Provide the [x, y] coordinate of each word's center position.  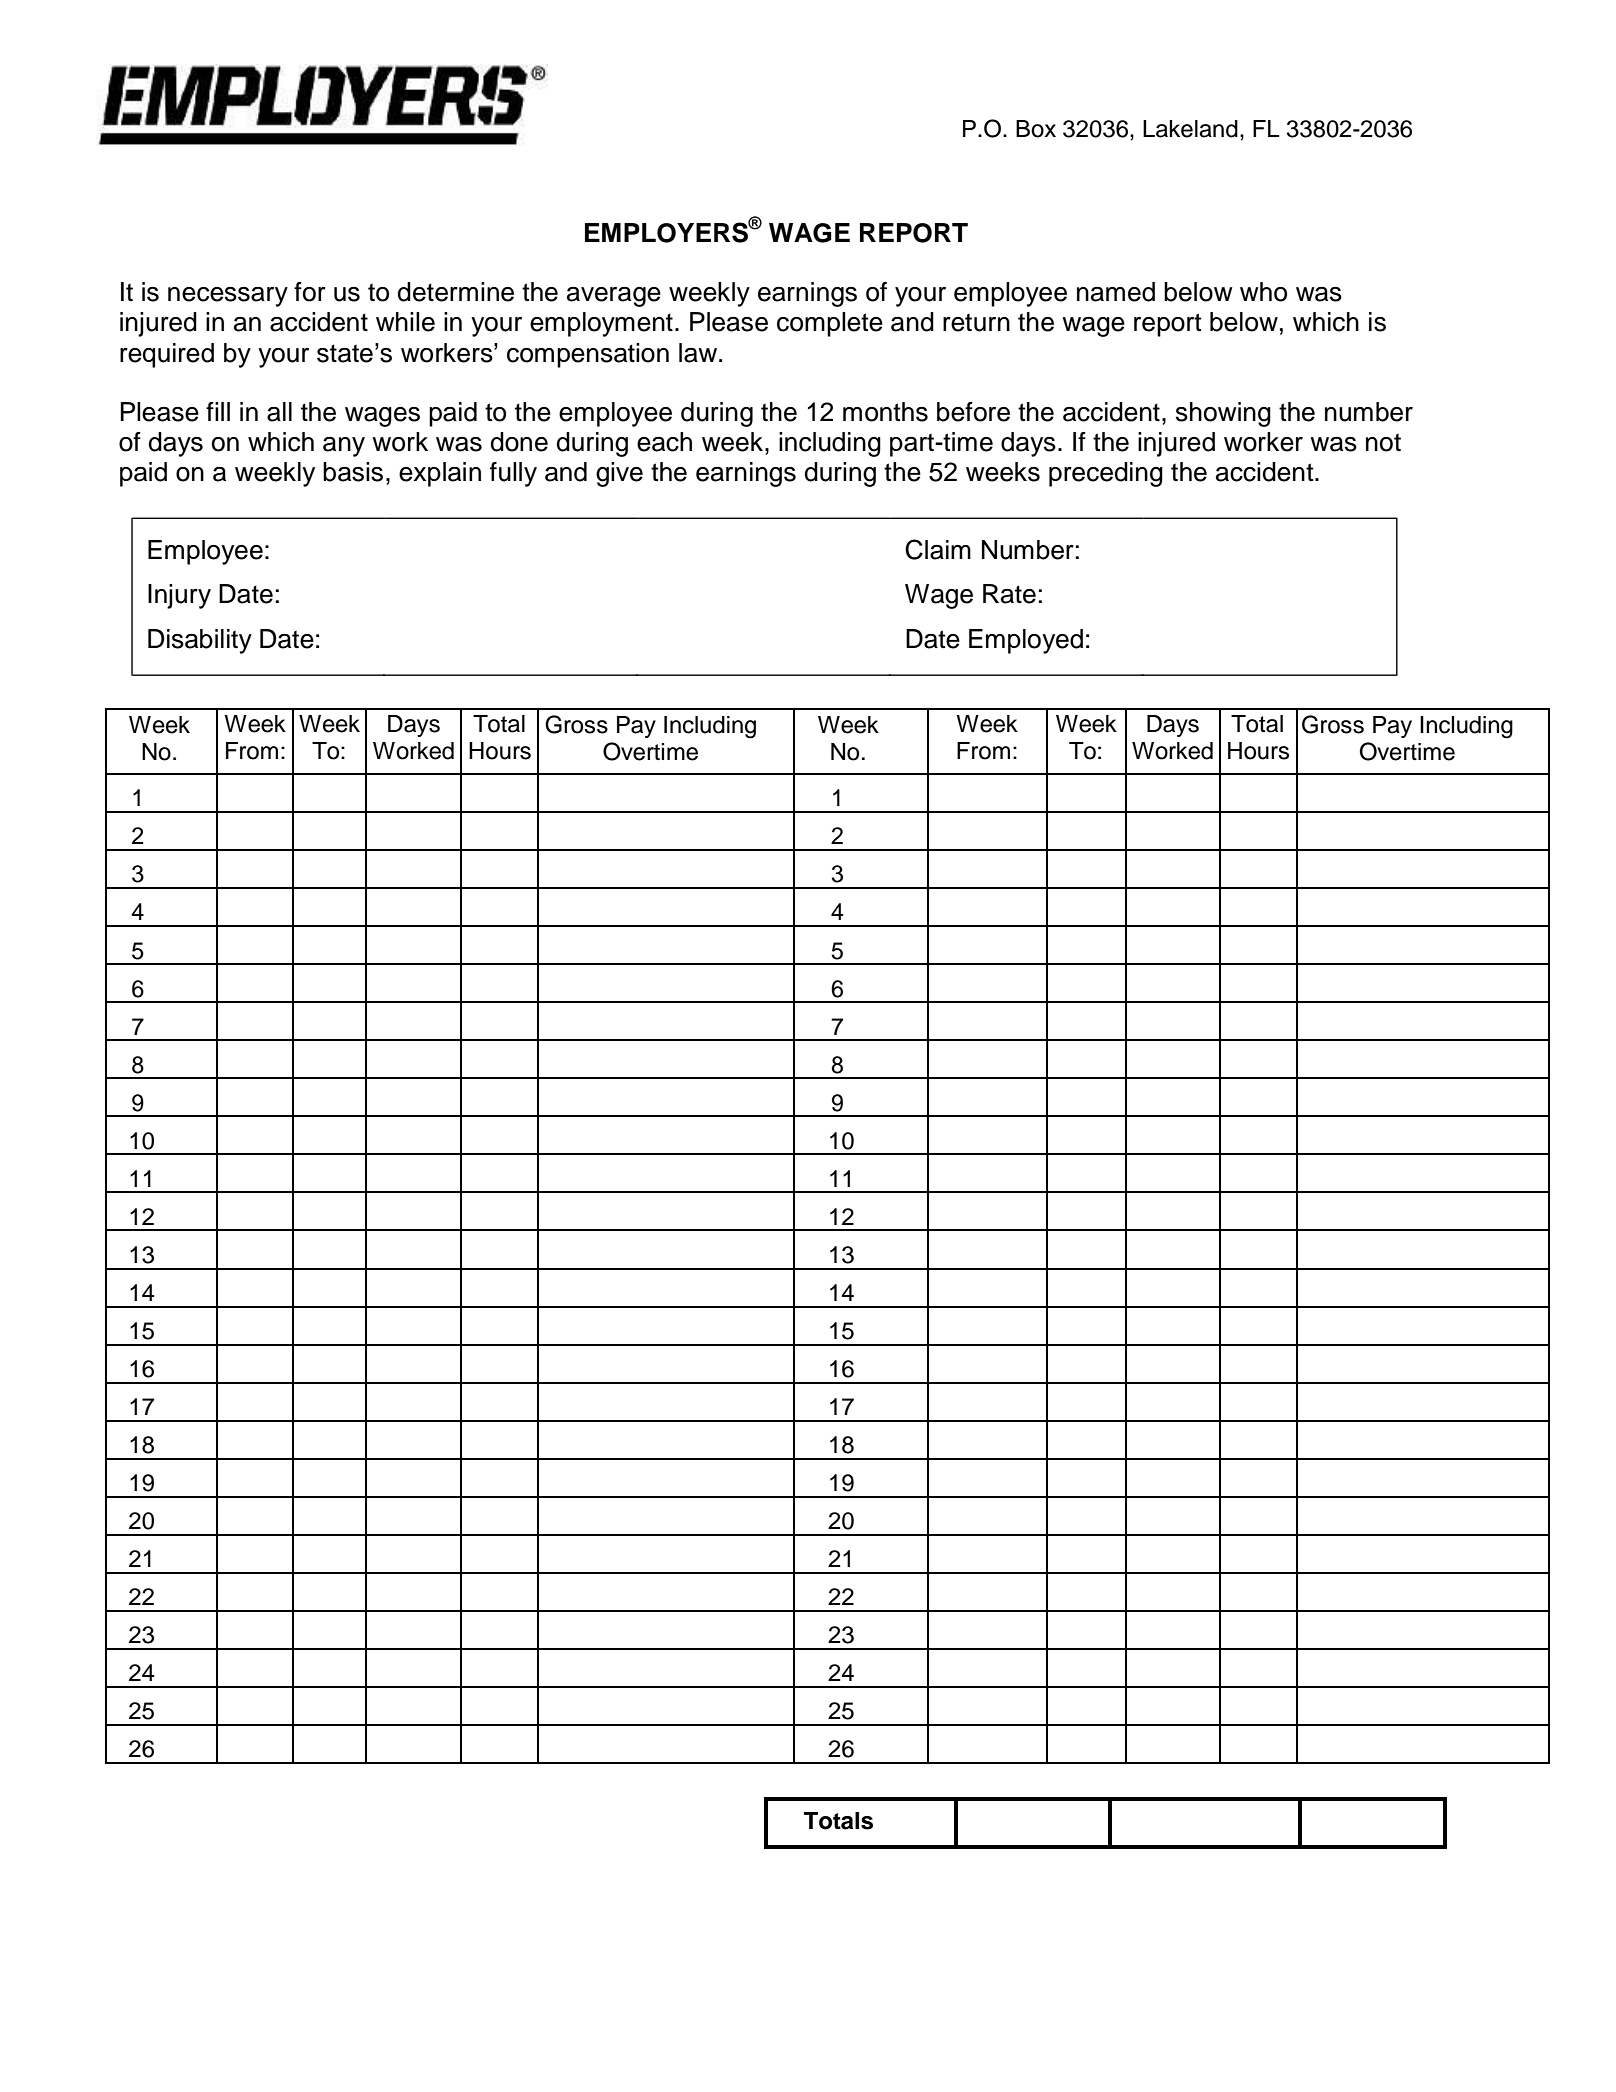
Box [1036, 129]
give [619, 474]
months [885, 412]
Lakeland [1190, 129]
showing [1223, 414]
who [1263, 292]
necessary [228, 297]
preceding [1106, 474]
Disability [200, 641]
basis [353, 472]
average [614, 297]
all [279, 412]
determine [456, 292]
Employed [1026, 641]
